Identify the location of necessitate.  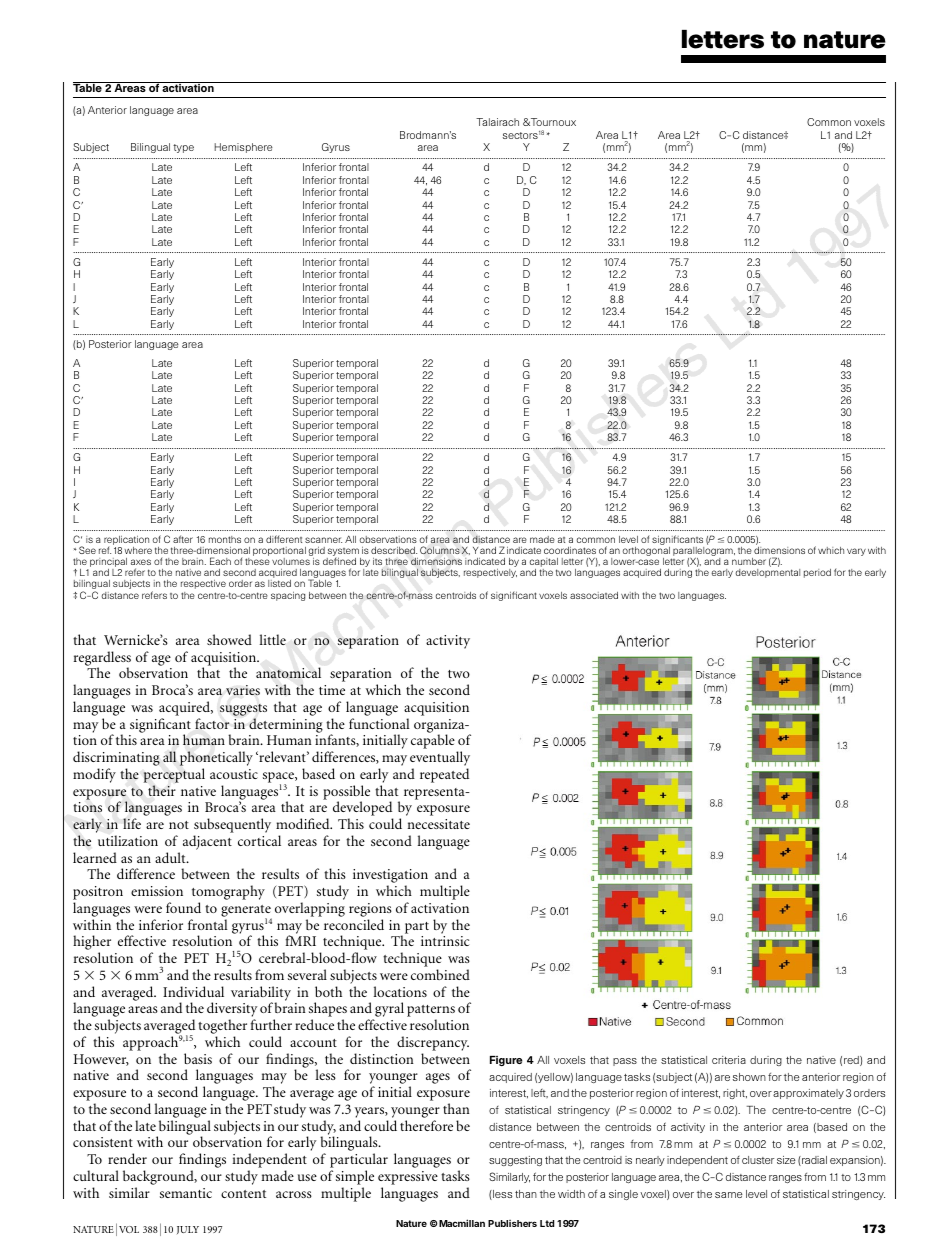
(438, 824).
